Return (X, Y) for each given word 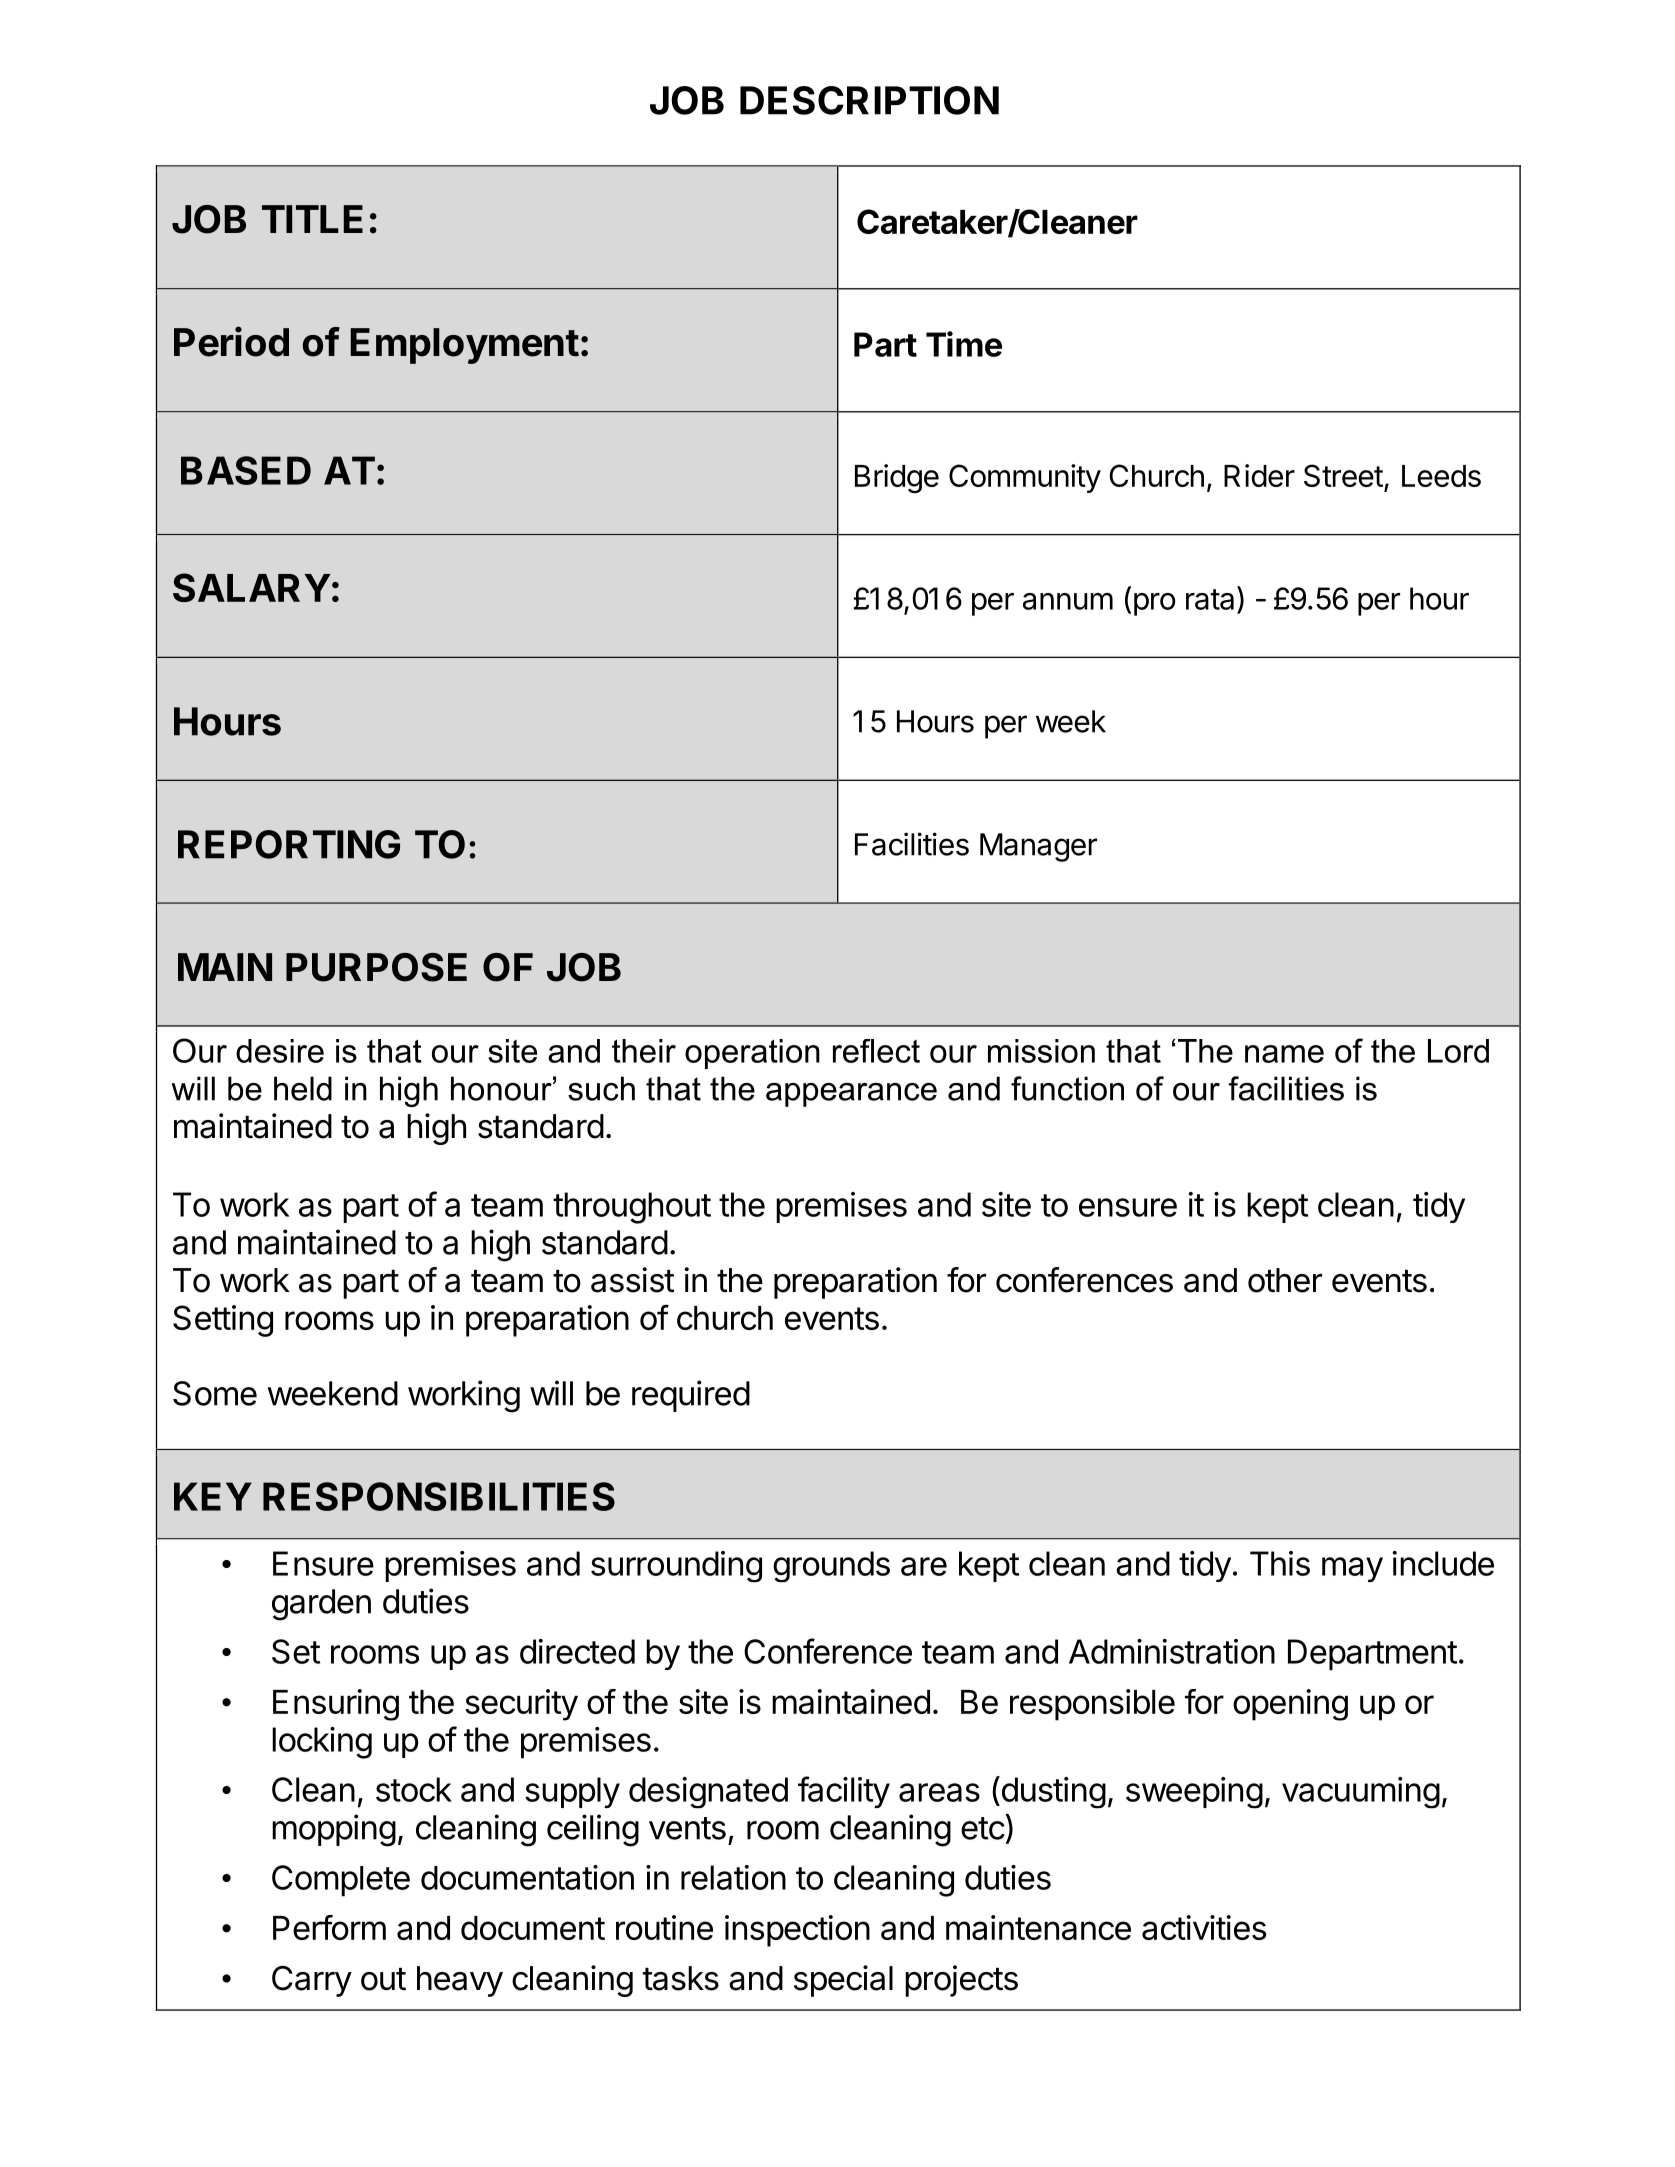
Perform (329, 1927)
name (1284, 1054)
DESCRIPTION (869, 100)
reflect (876, 1051)
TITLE (312, 219)
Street (1343, 475)
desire (280, 1051)
